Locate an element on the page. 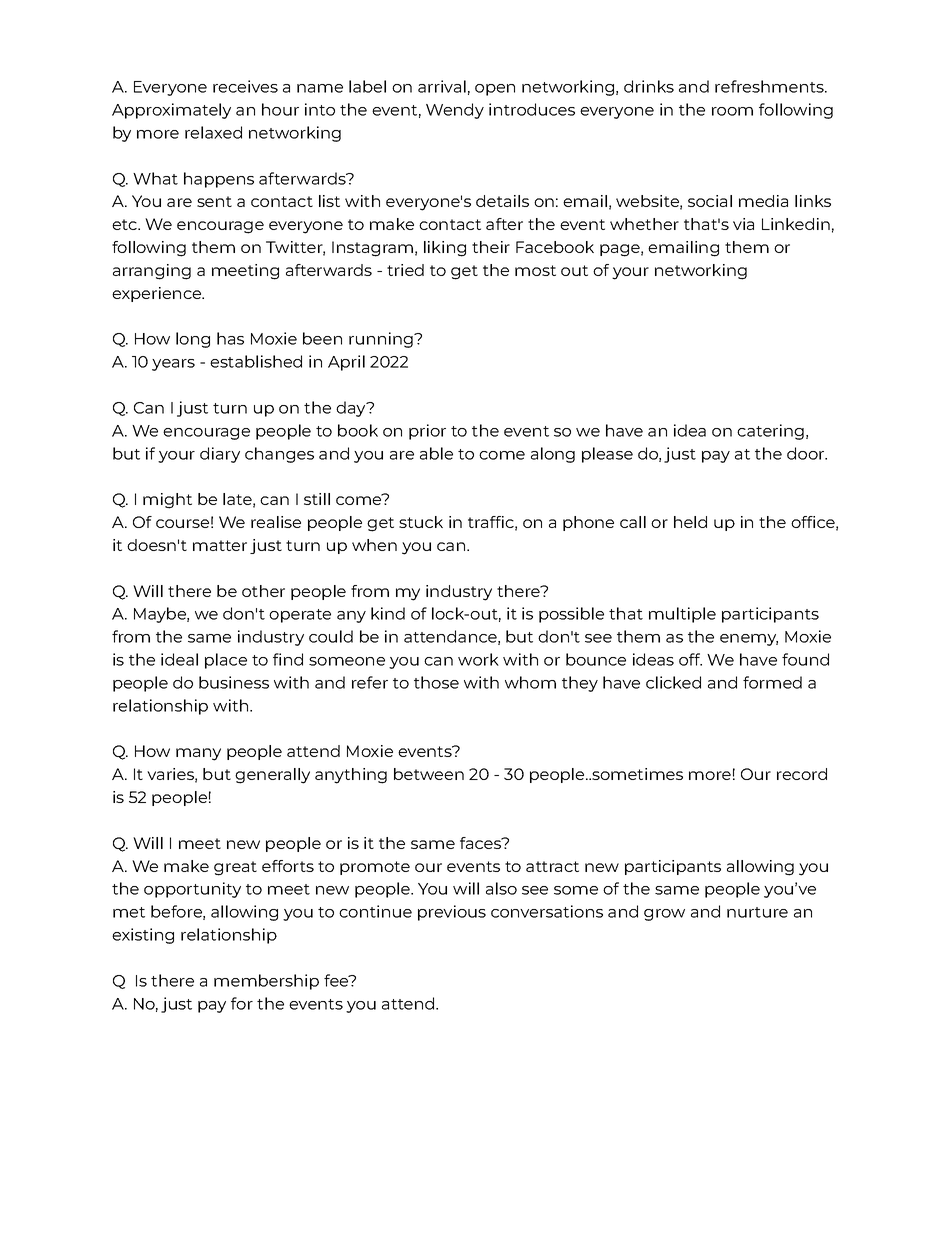 This document has width=952, height=1233. matter is located at coordinates (220, 545).
